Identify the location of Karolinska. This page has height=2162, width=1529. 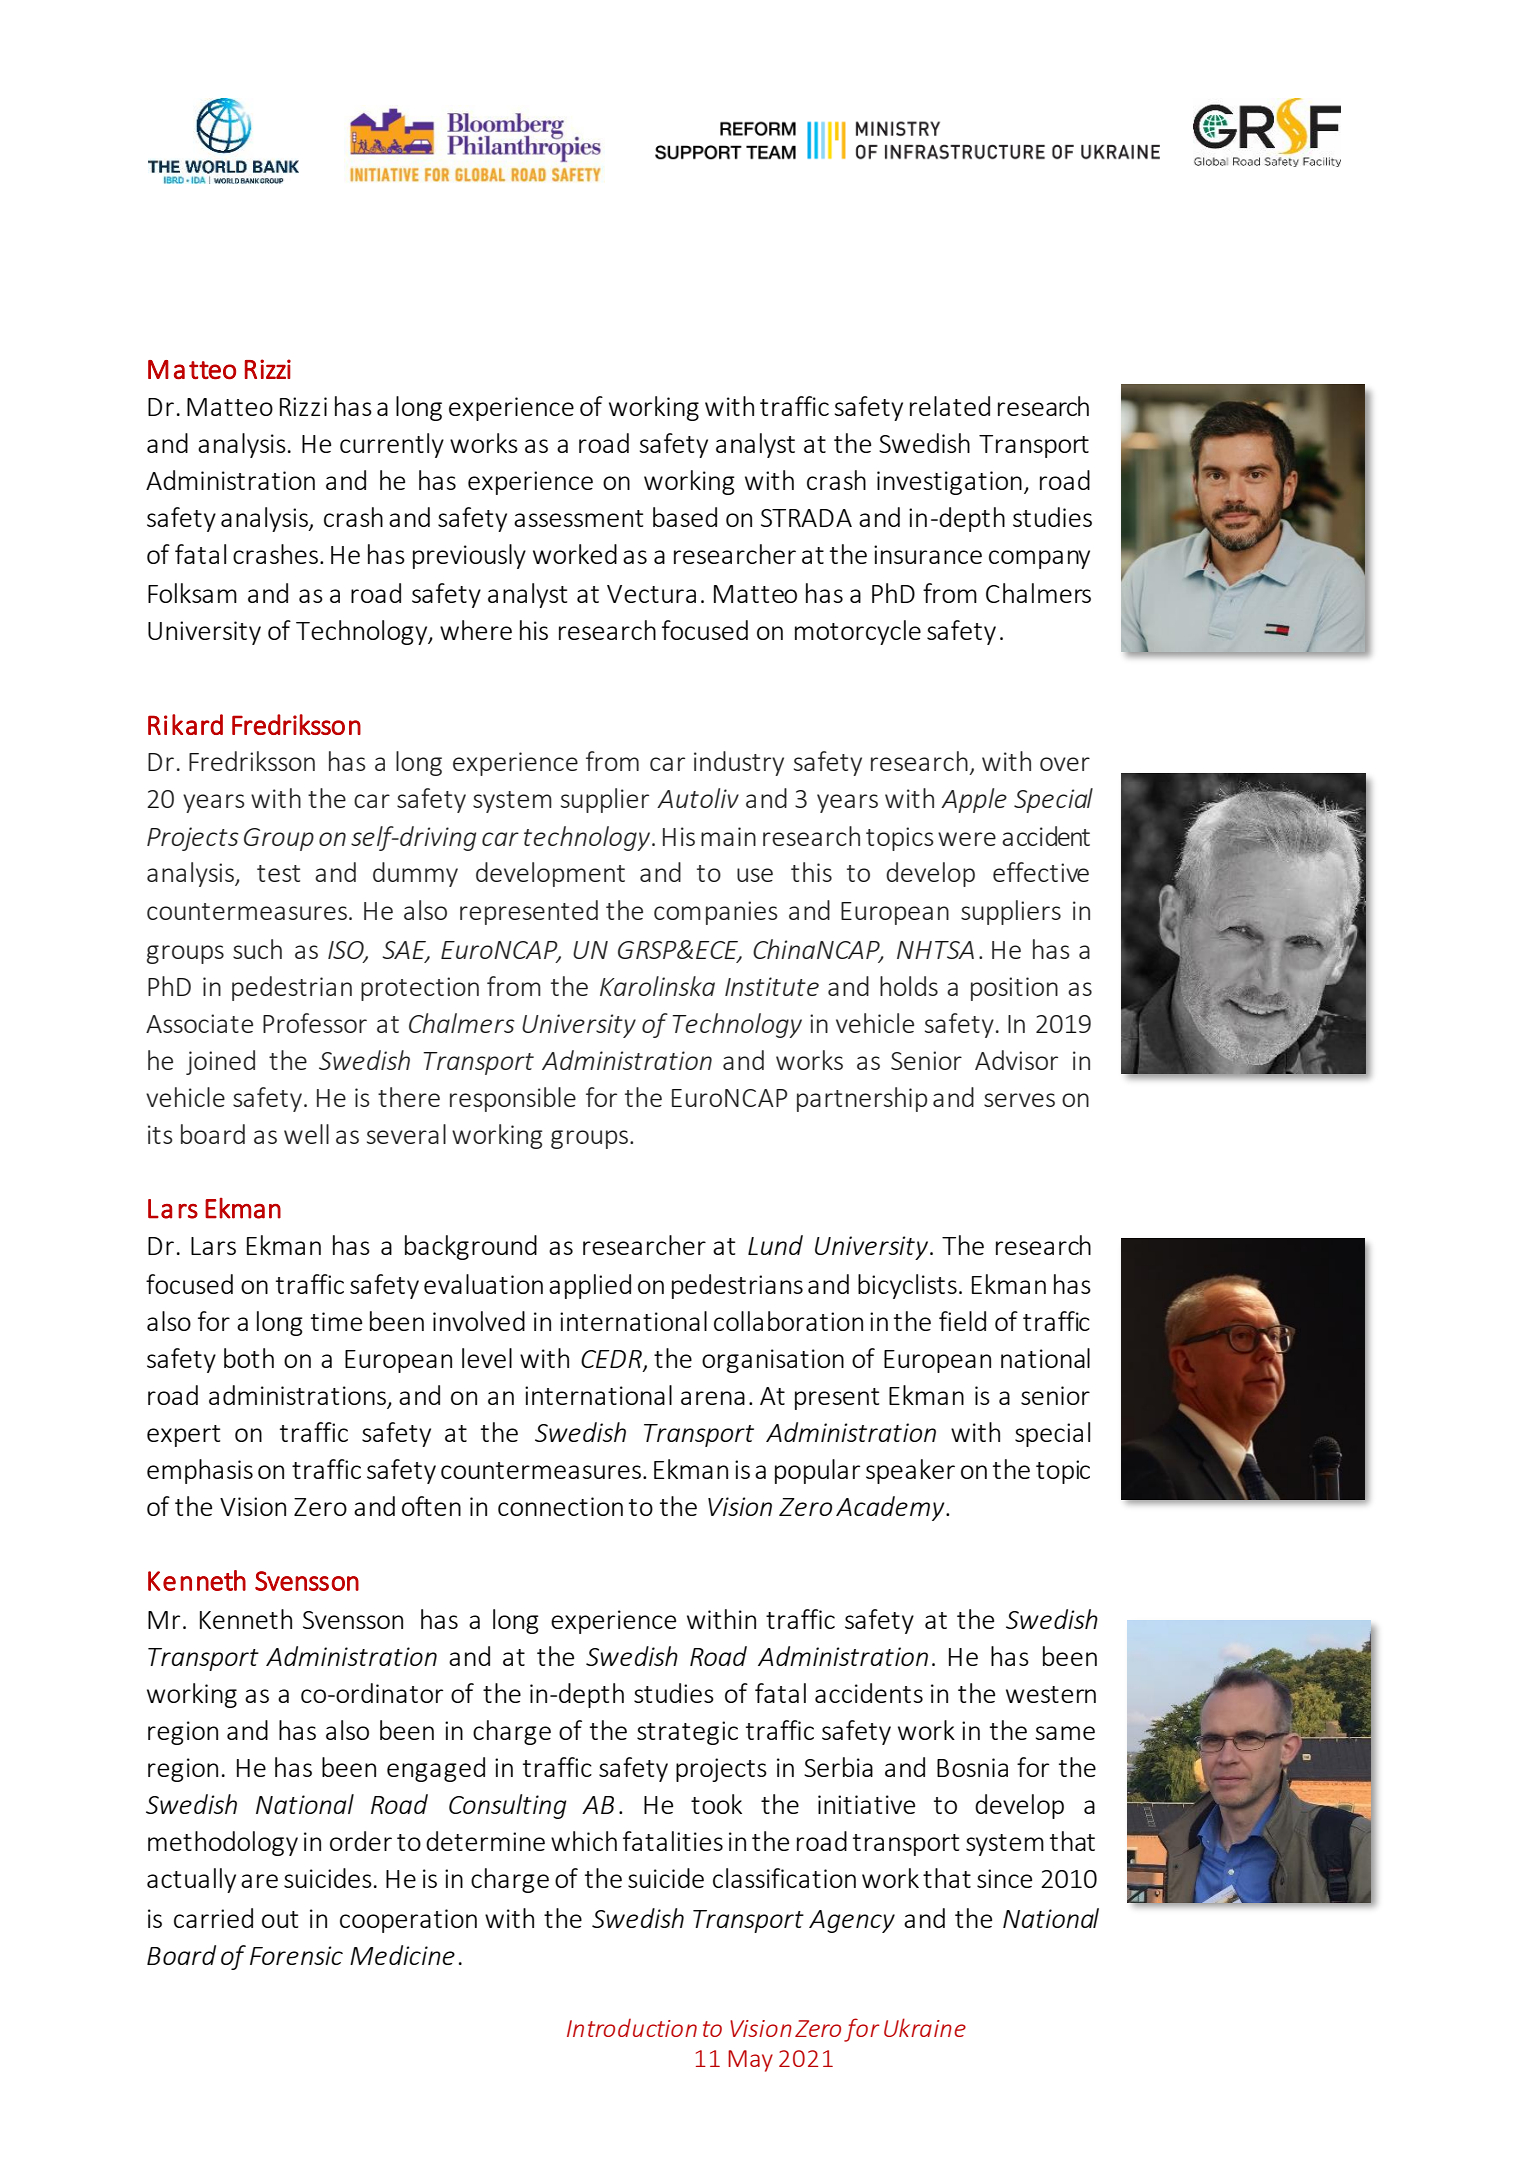
(657, 986).
